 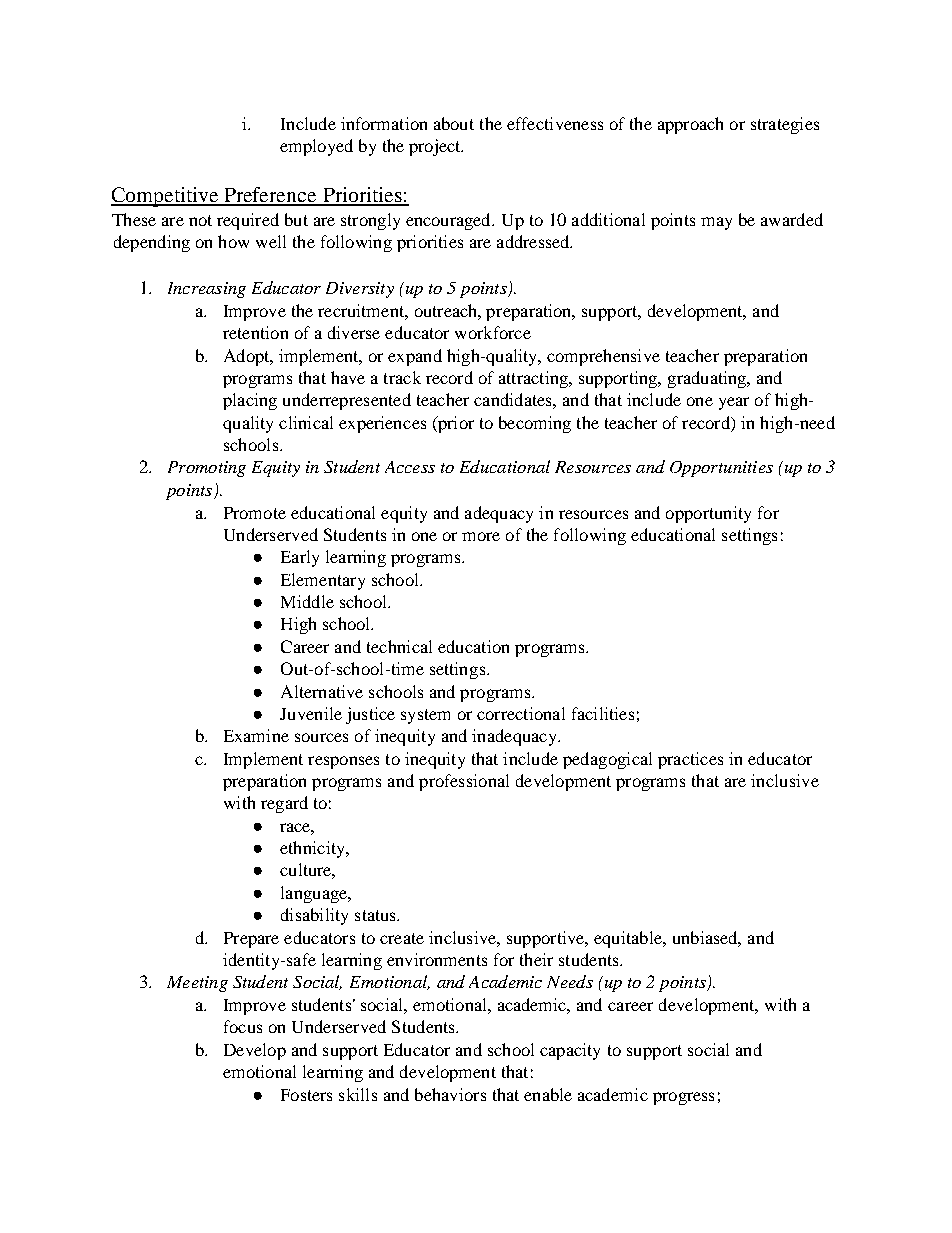 What do you see at coordinates (464, 782) in the document?
I see `professional` at bounding box center [464, 782].
